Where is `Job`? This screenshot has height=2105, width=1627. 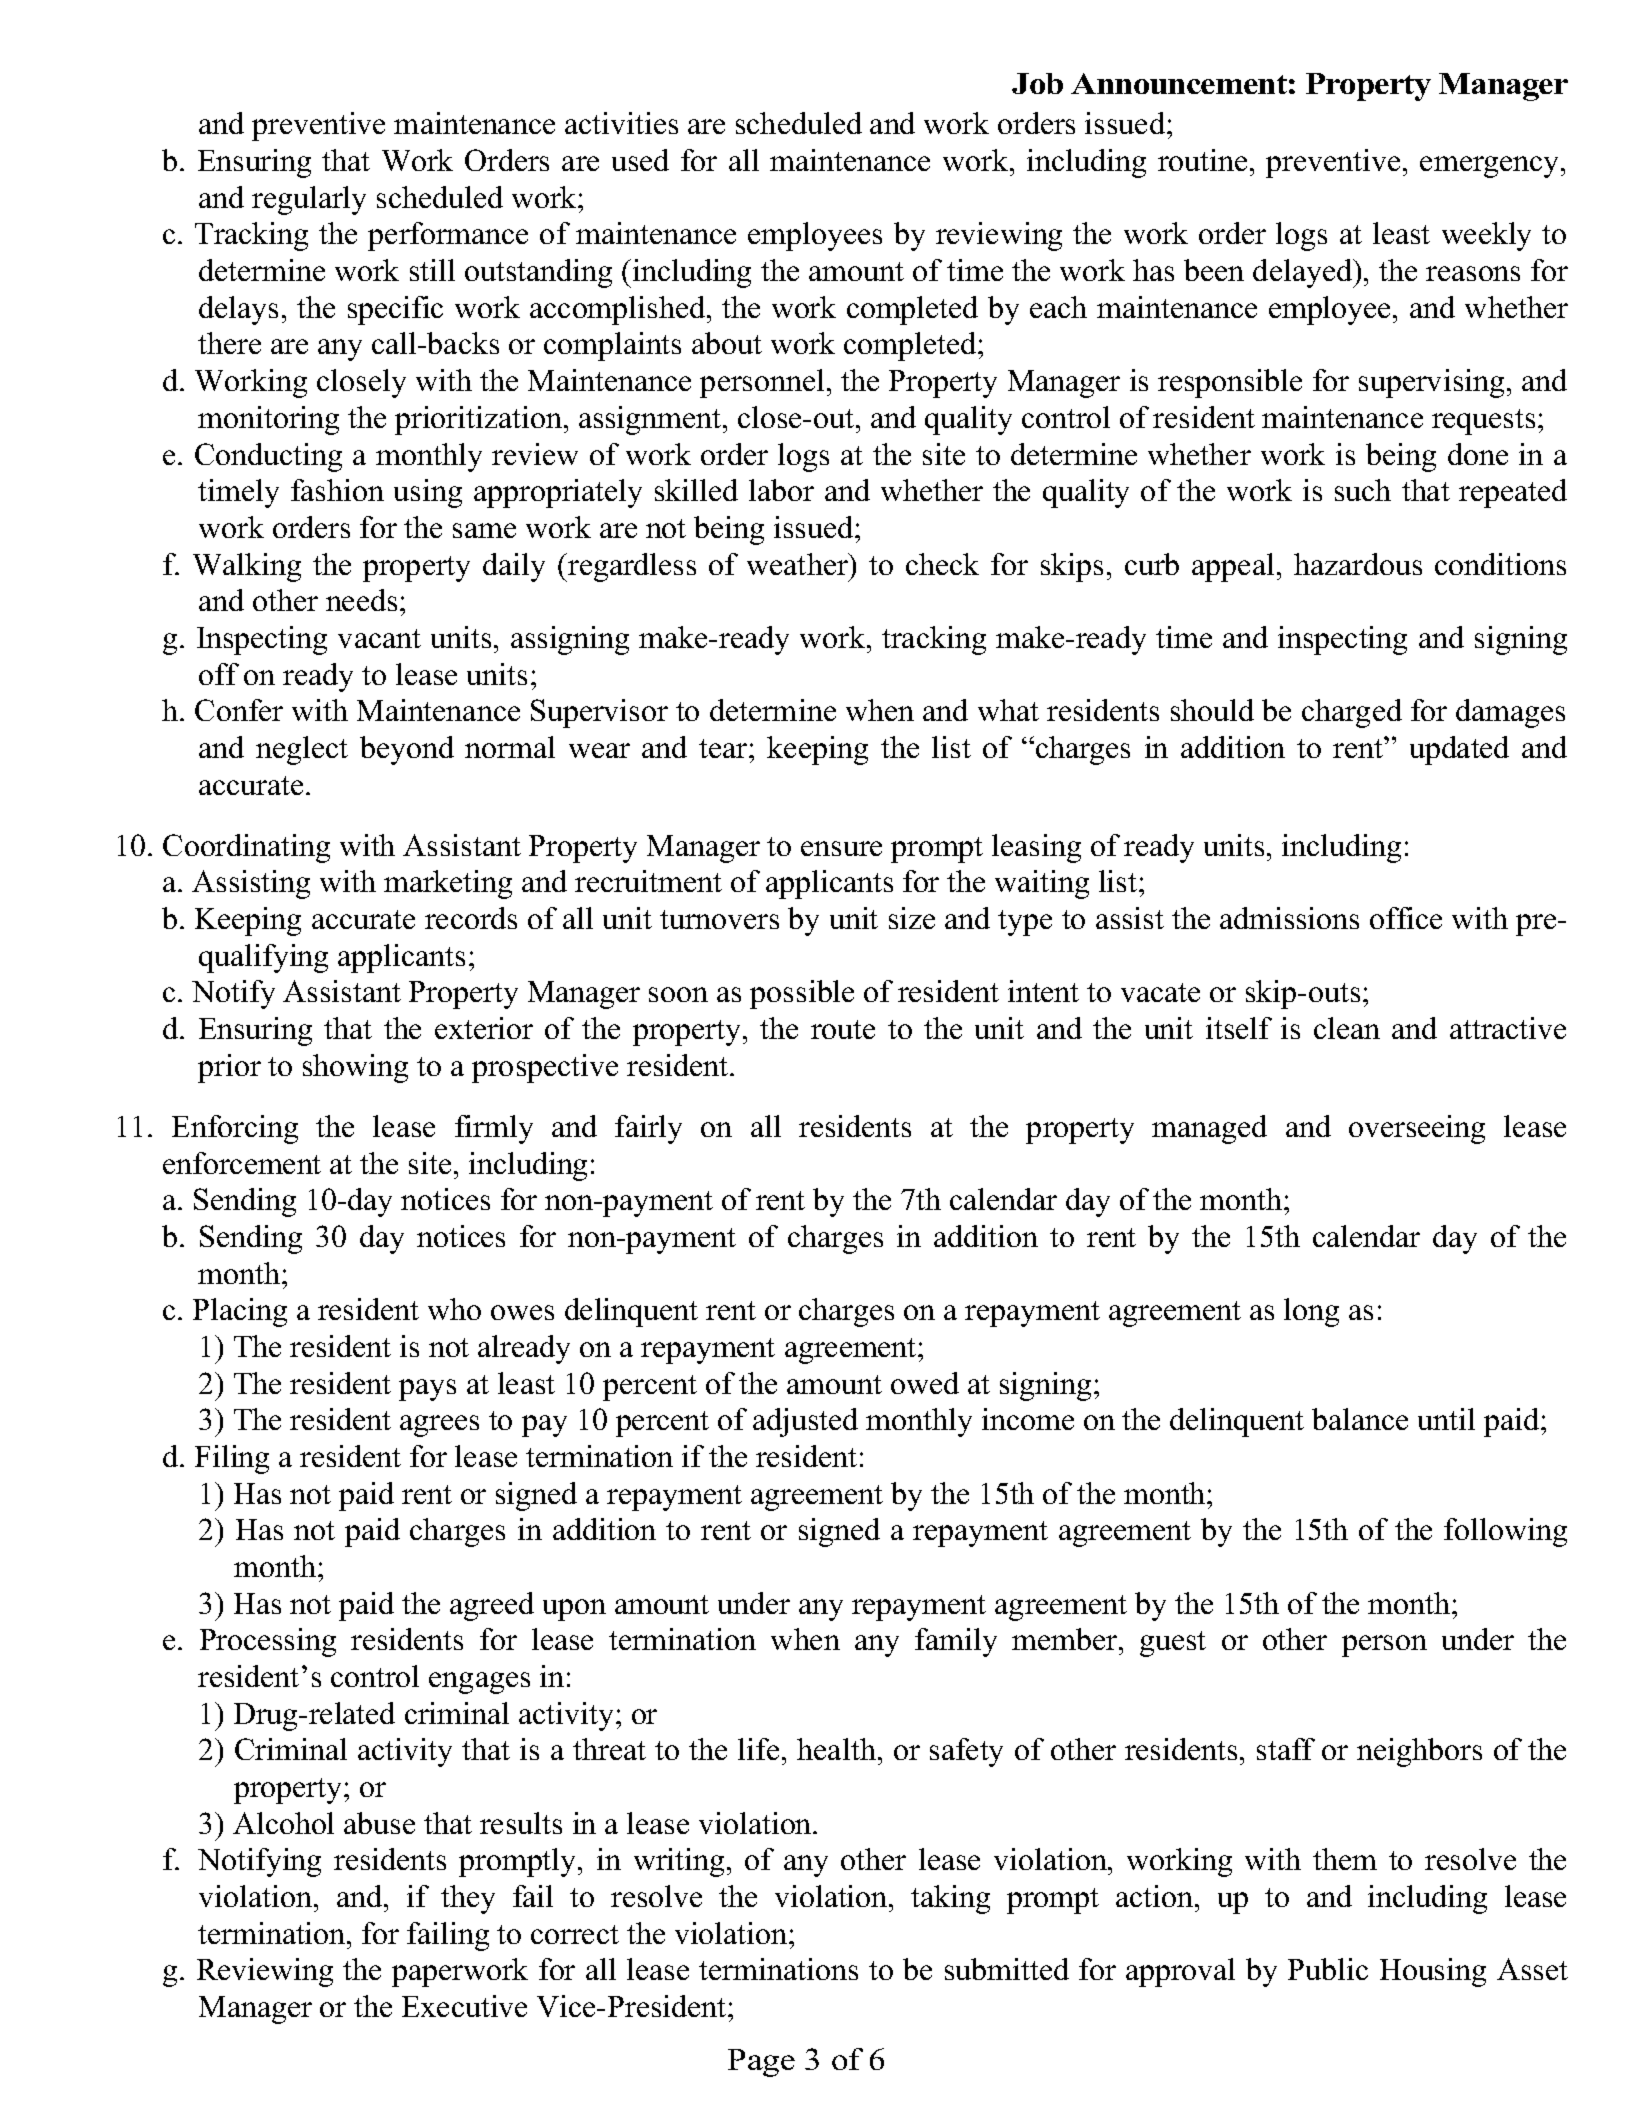
Job is located at coordinates (1037, 83).
